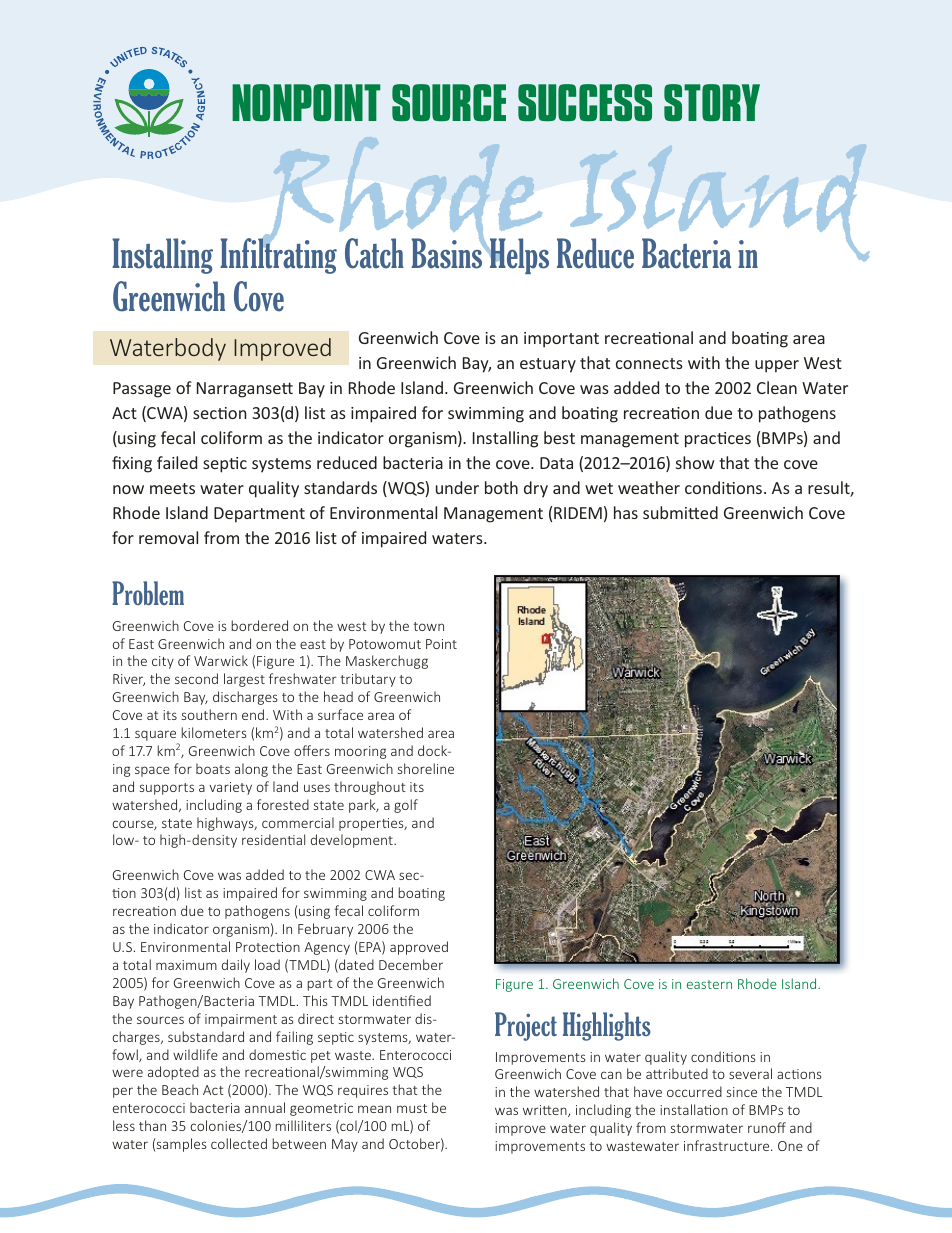 The image size is (952, 1233). I want to click on Warwick, so click(221, 660).
